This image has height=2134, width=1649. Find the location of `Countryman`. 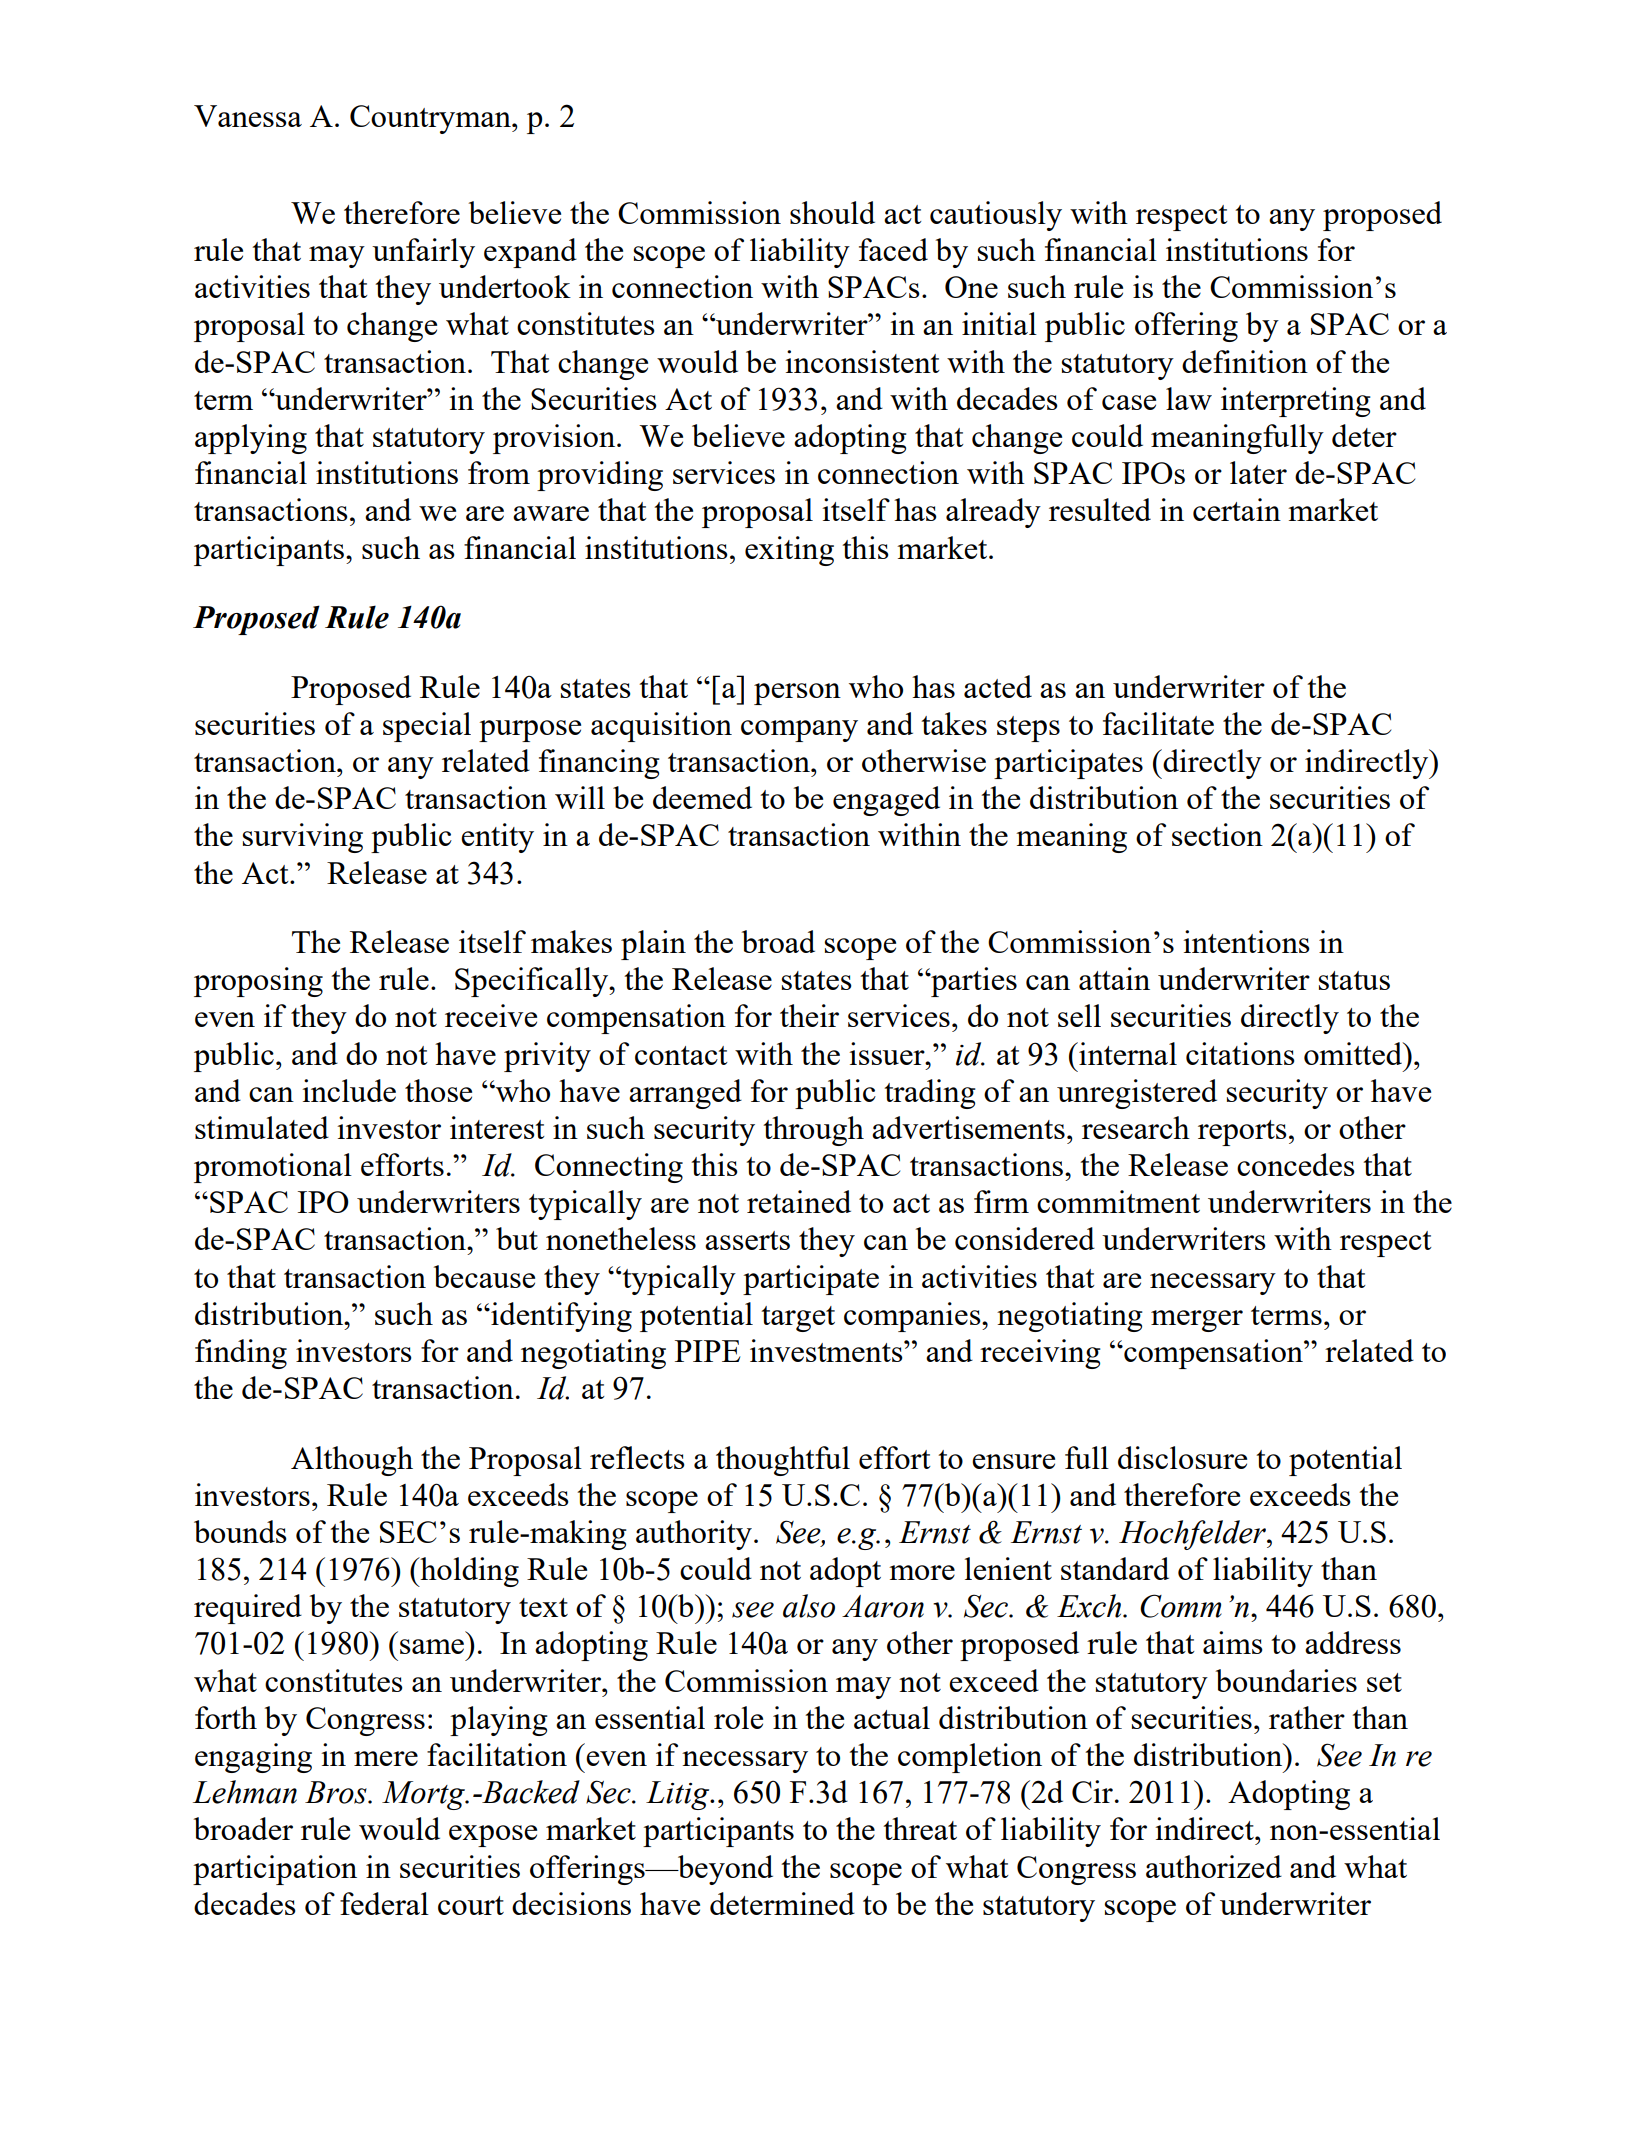

Countryman is located at coordinates (431, 119).
